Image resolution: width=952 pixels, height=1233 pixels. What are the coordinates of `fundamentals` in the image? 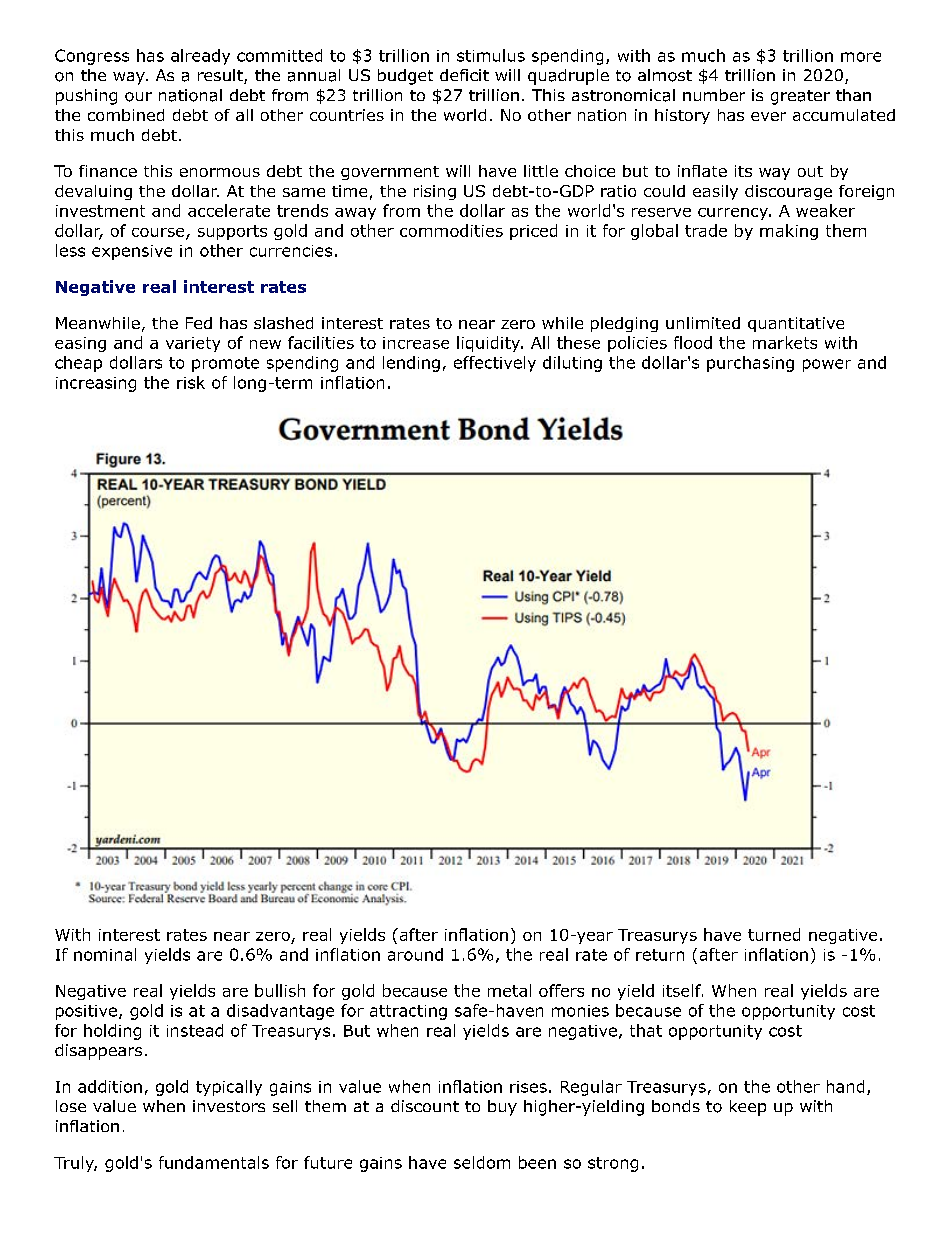 It's located at (214, 1162).
